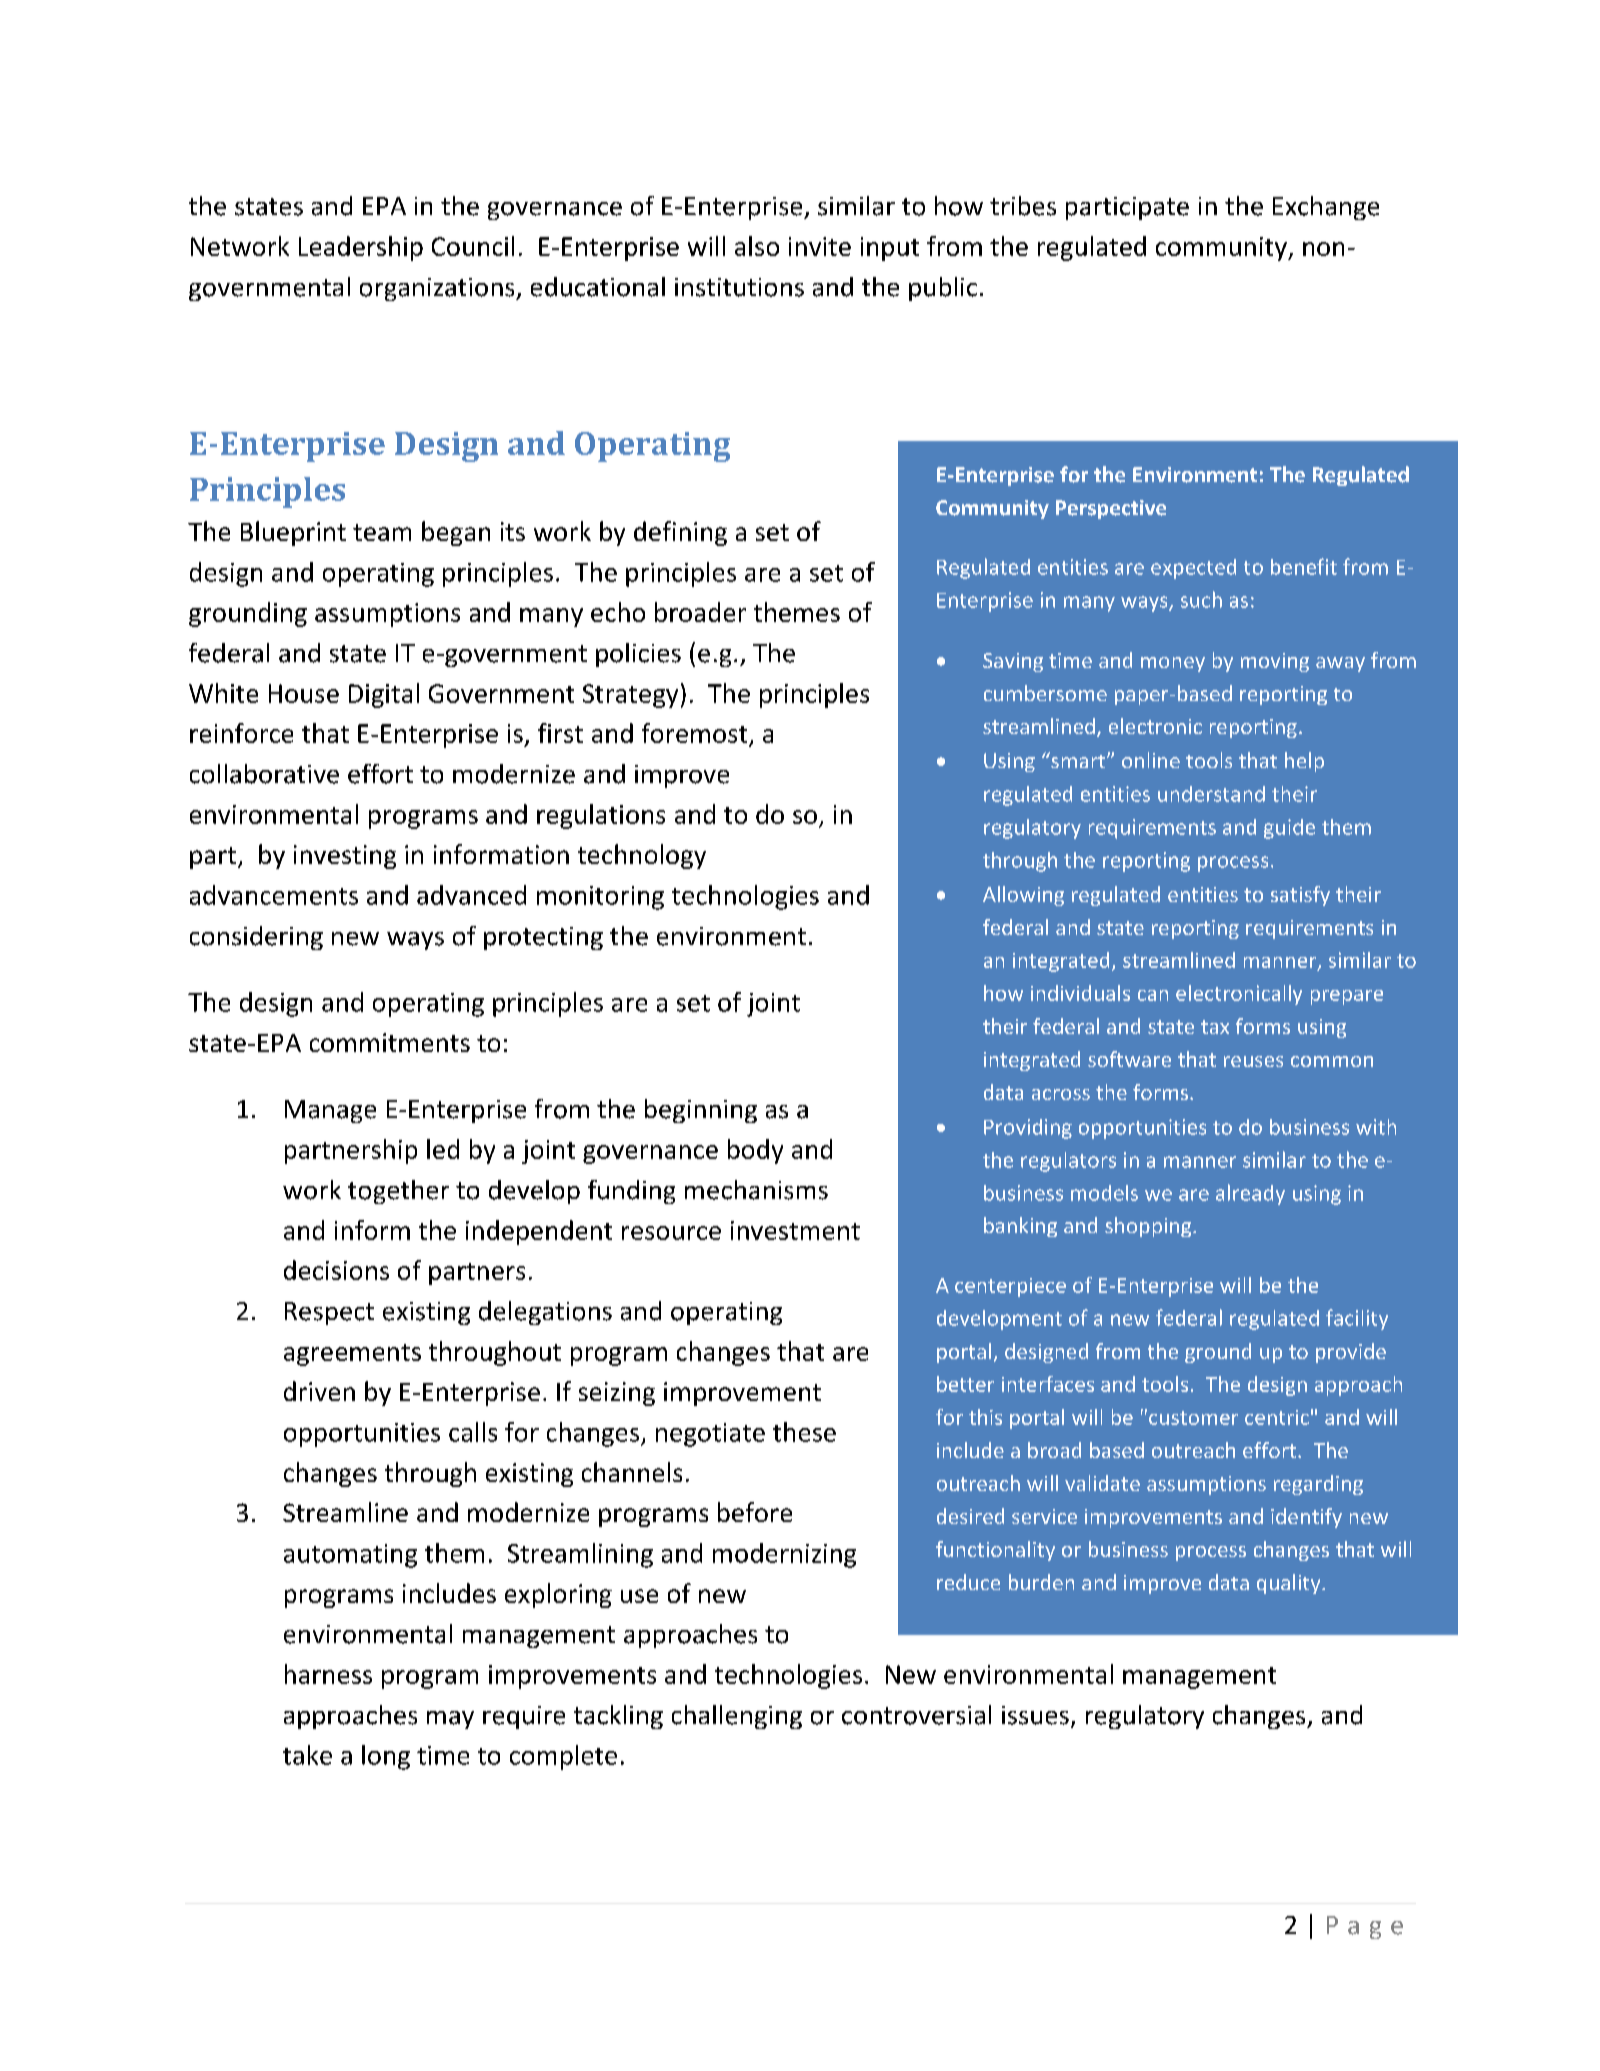 Image resolution: width=1600 pixels, height=2071 pixels. Describe the element at coordinates (737, 1717) in the screenshot. I see `challenging` at that location.
